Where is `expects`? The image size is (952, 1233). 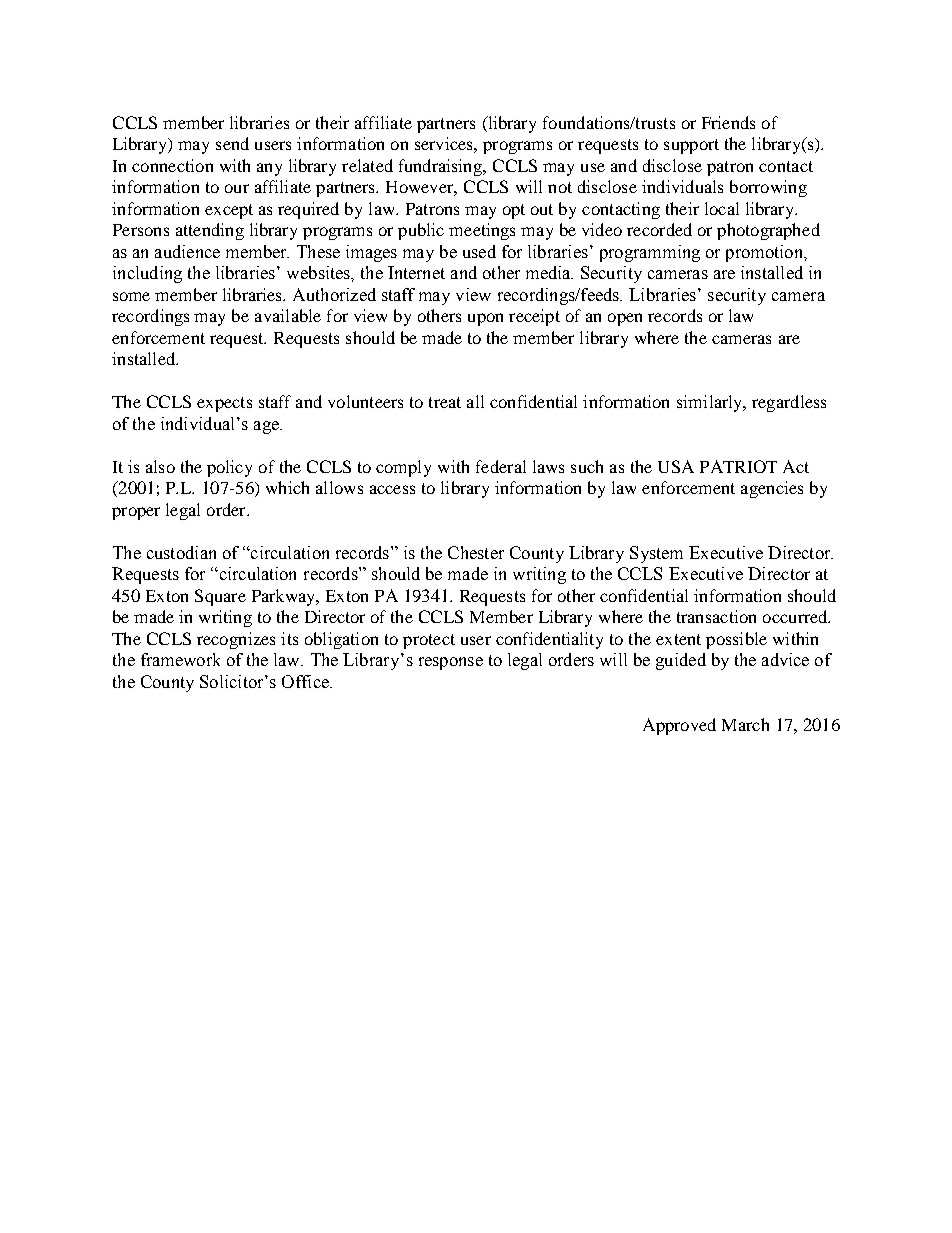 expects is located at coordinates (224, 404).
